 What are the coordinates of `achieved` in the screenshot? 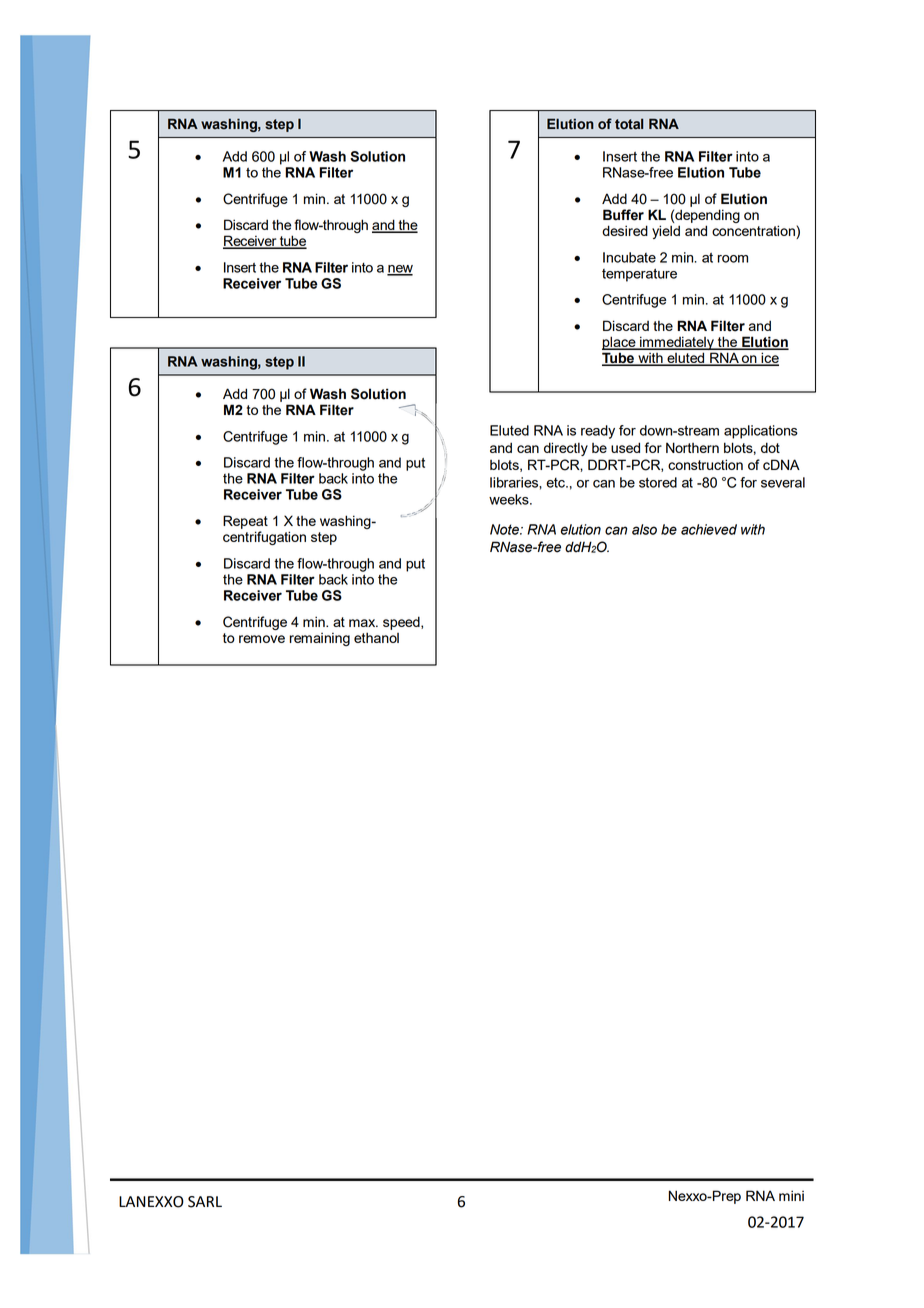 It's located at (709, 529).
